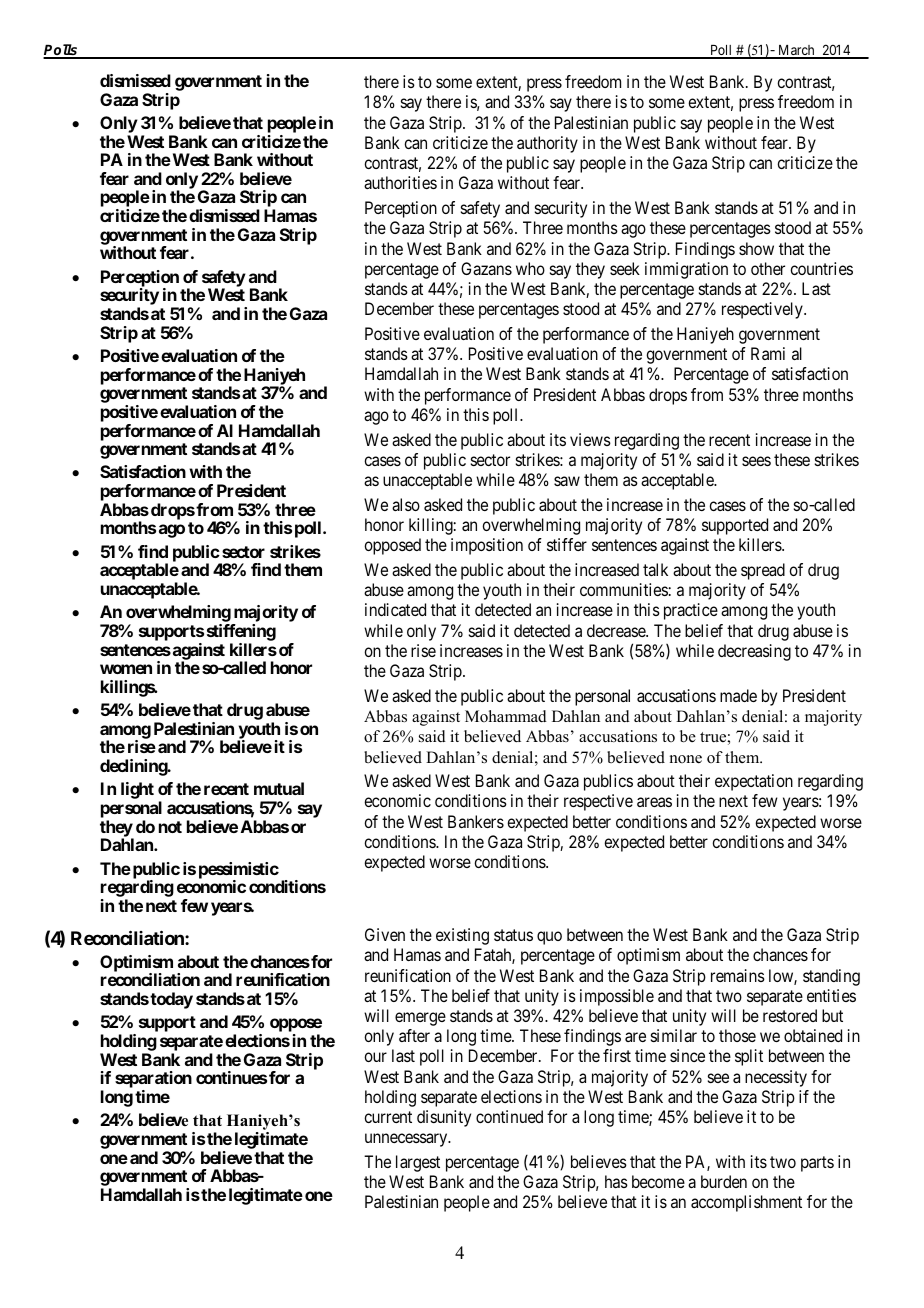 This image has width=924, height=1308. What do you see at coordinates (400, 182) in the image?
I see `authorities` at bounding box center [400, 182].
